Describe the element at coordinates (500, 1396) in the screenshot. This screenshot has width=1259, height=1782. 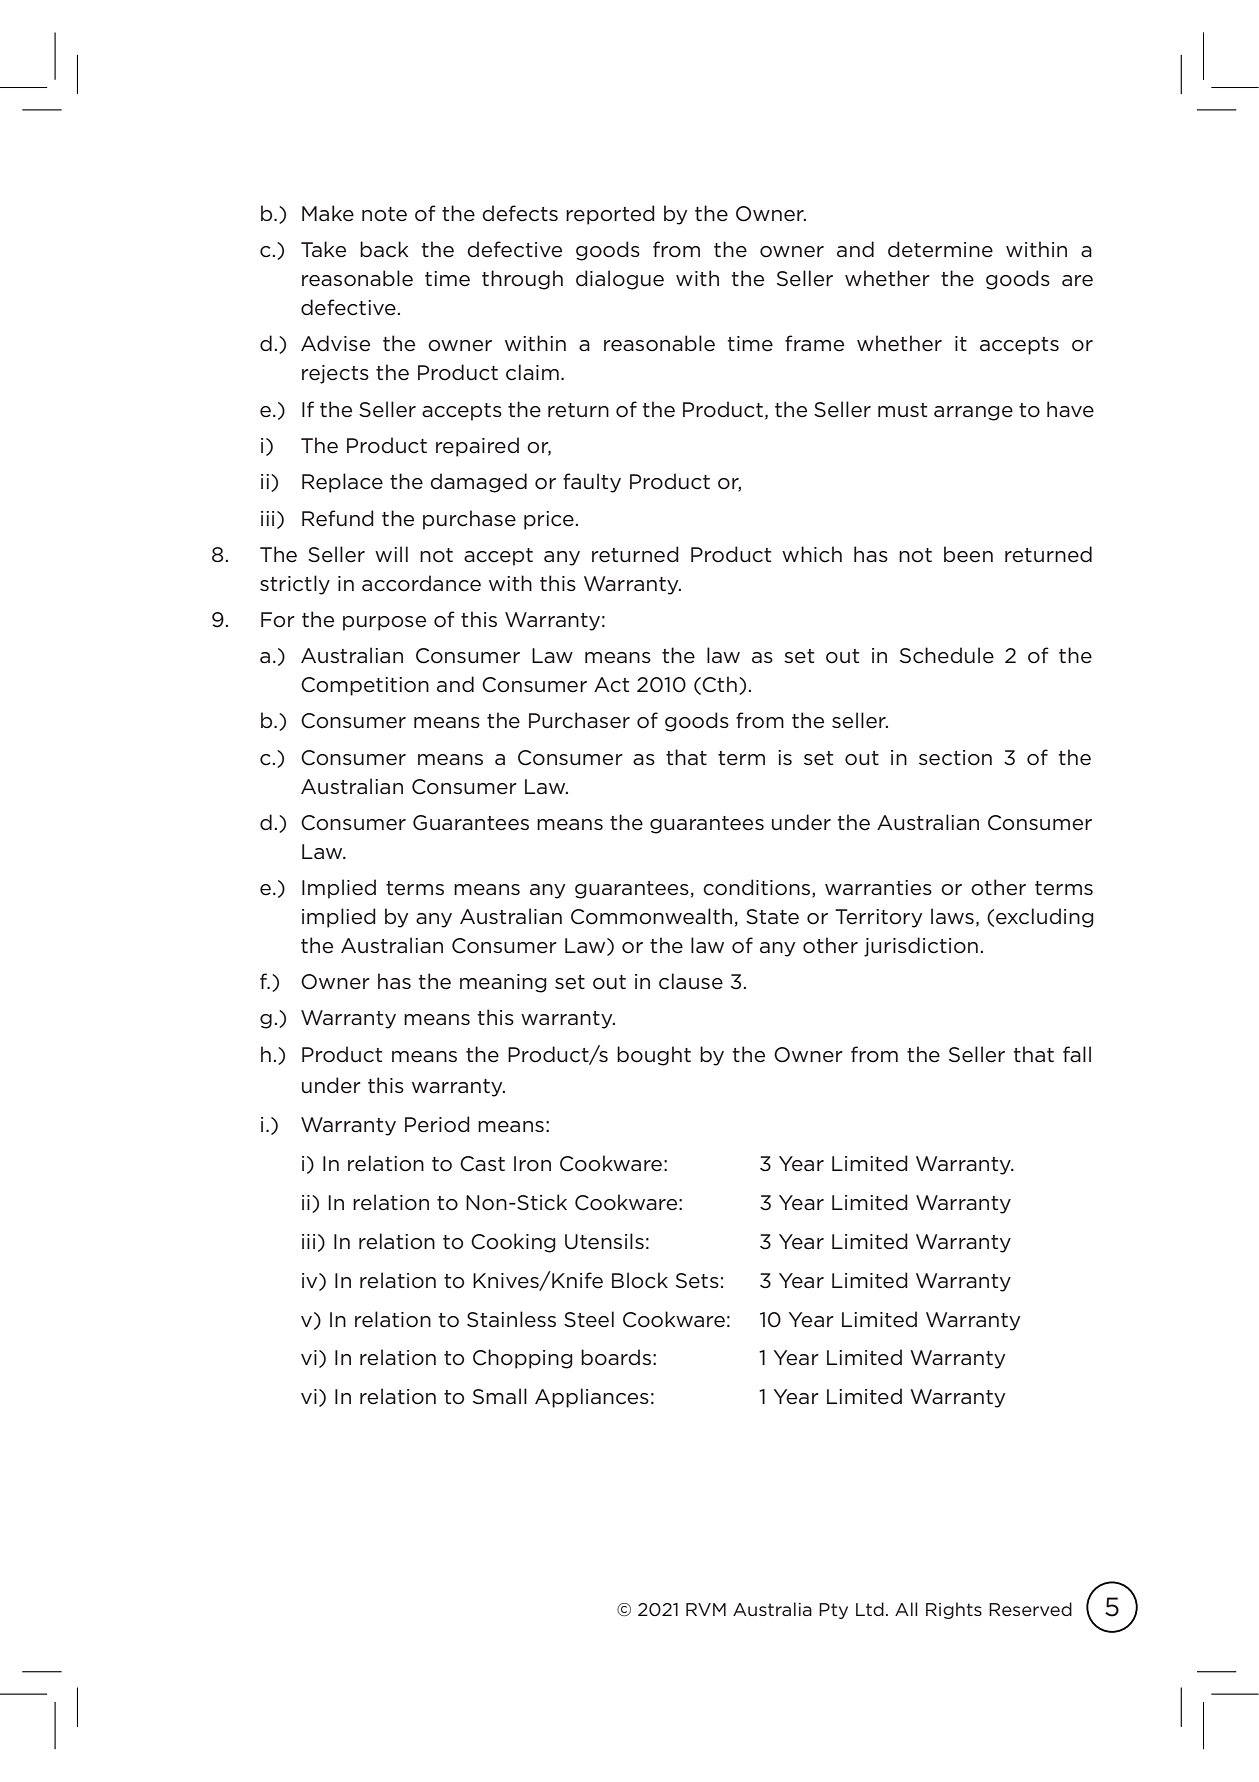
I see `Small` at that location.
